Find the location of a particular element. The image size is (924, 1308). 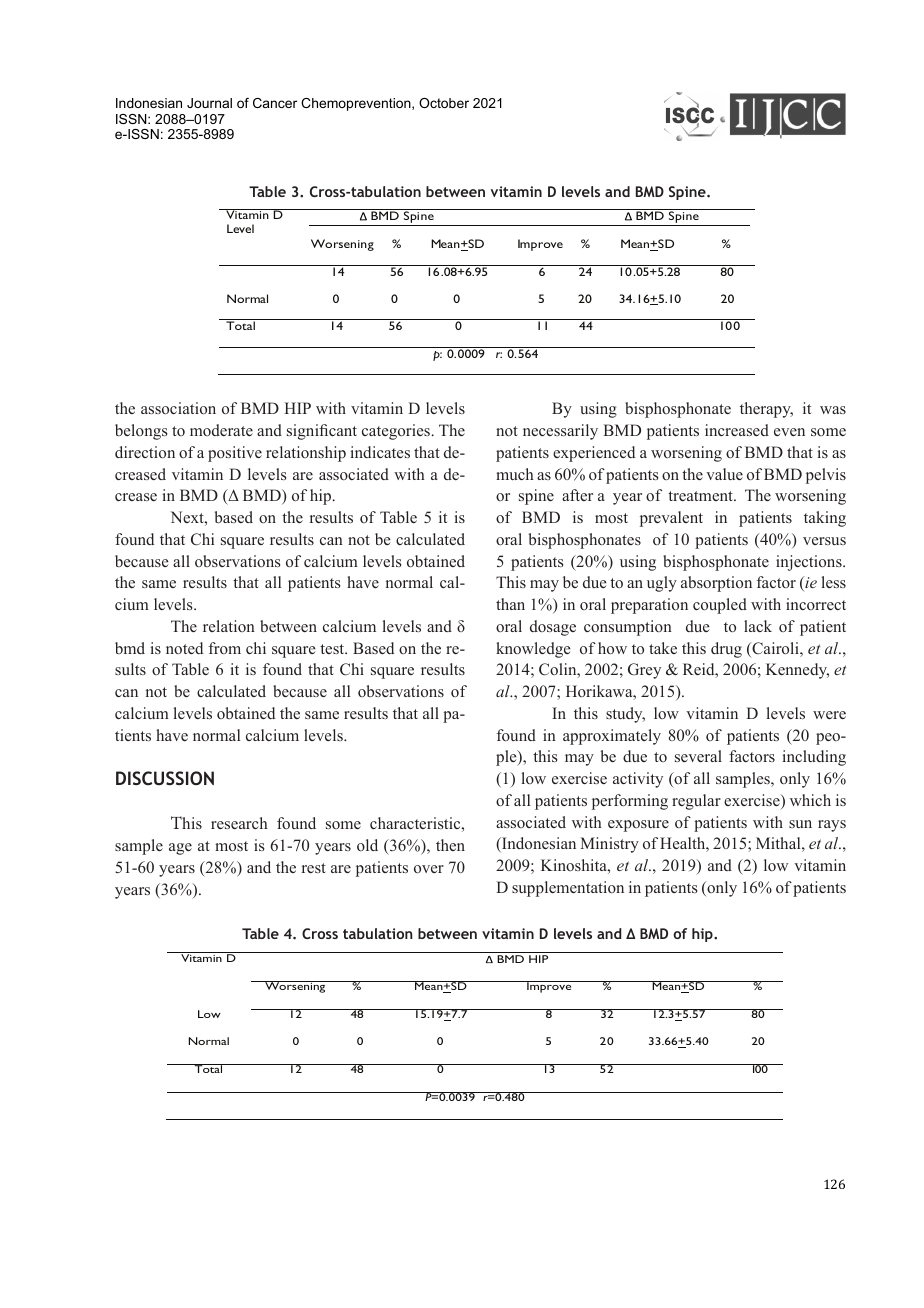

October is located at coordinates (444, 103).
